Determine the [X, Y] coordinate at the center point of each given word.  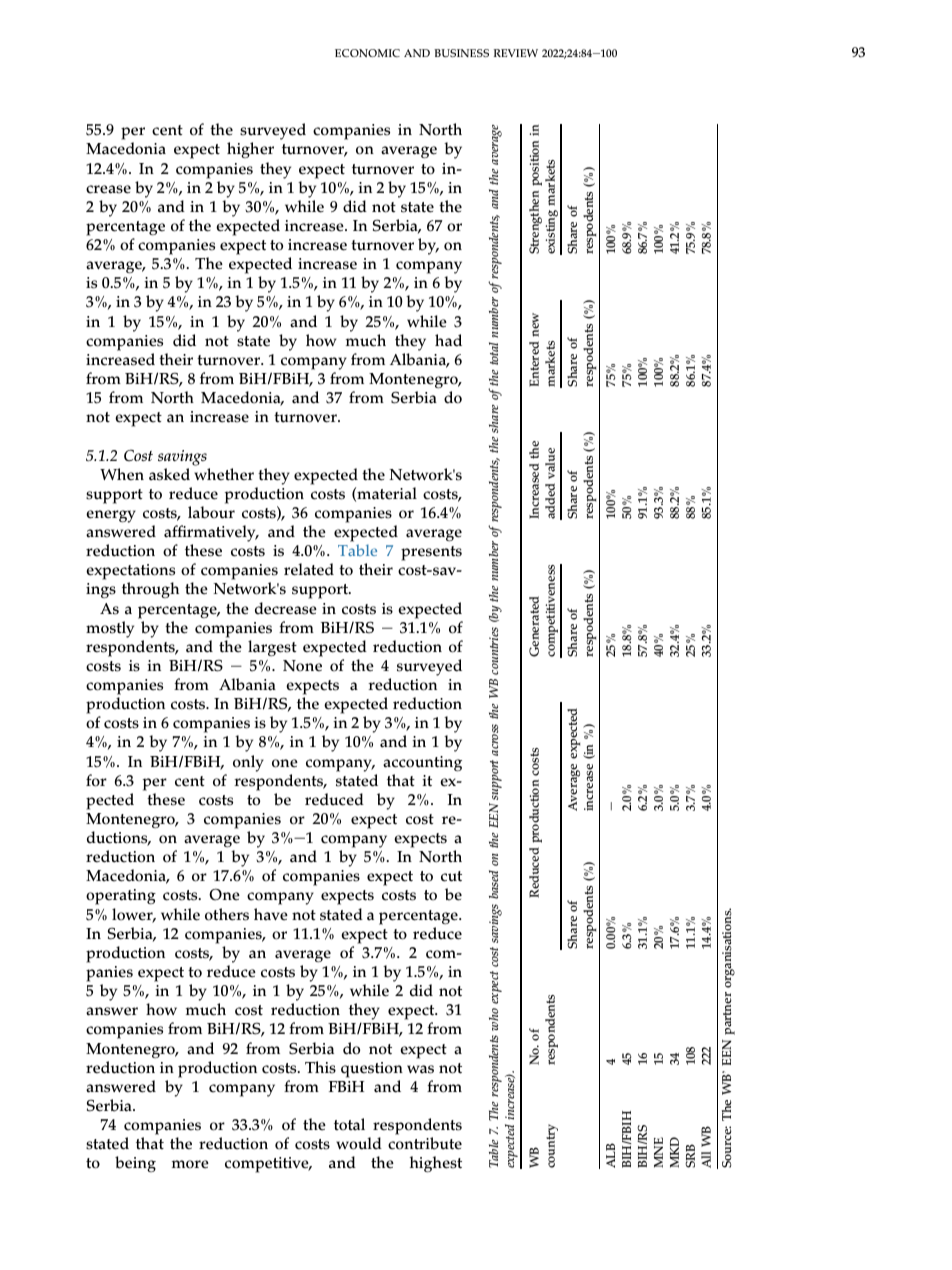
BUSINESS [461, 53]
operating [121, 897]
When [122, 474]
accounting [422, 764]
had [448, 340]
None [302, 666]
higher [250, 150]
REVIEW [516, 53]
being [135, 1164]
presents [431, 553]
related [309, 569]
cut [451, 876]
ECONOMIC [367, 53]
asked [169, 474]
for [96, 780]
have [271, 914]
